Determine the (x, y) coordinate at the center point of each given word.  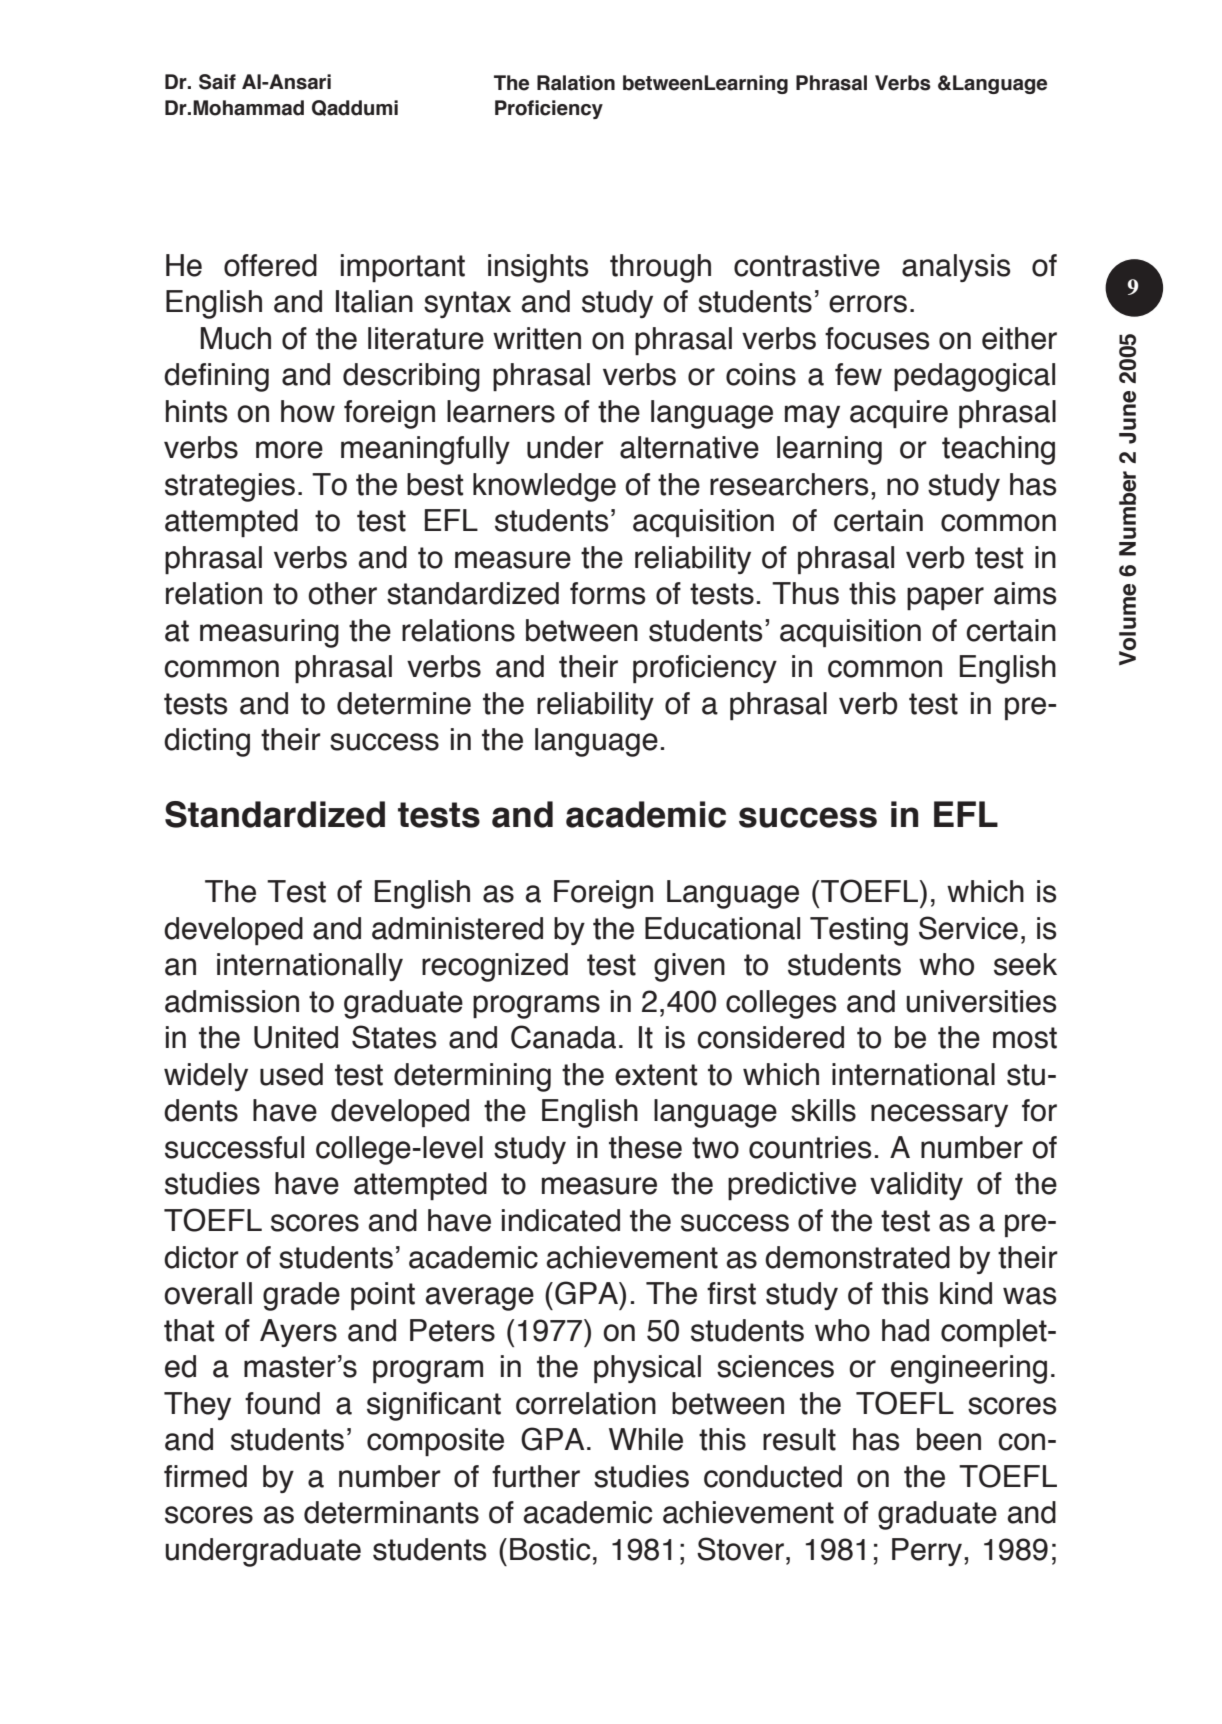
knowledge (544, 487)
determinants (391, 1512)
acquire (899, 414)
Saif (217, 82)
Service (968, 928)
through (660, 268)
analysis (956, 268)
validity (916, 1186)
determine (404, 703)
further (536, 1476)
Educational (722, 928)
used (291, 1074)
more (289, 450)
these (645, 1147)
